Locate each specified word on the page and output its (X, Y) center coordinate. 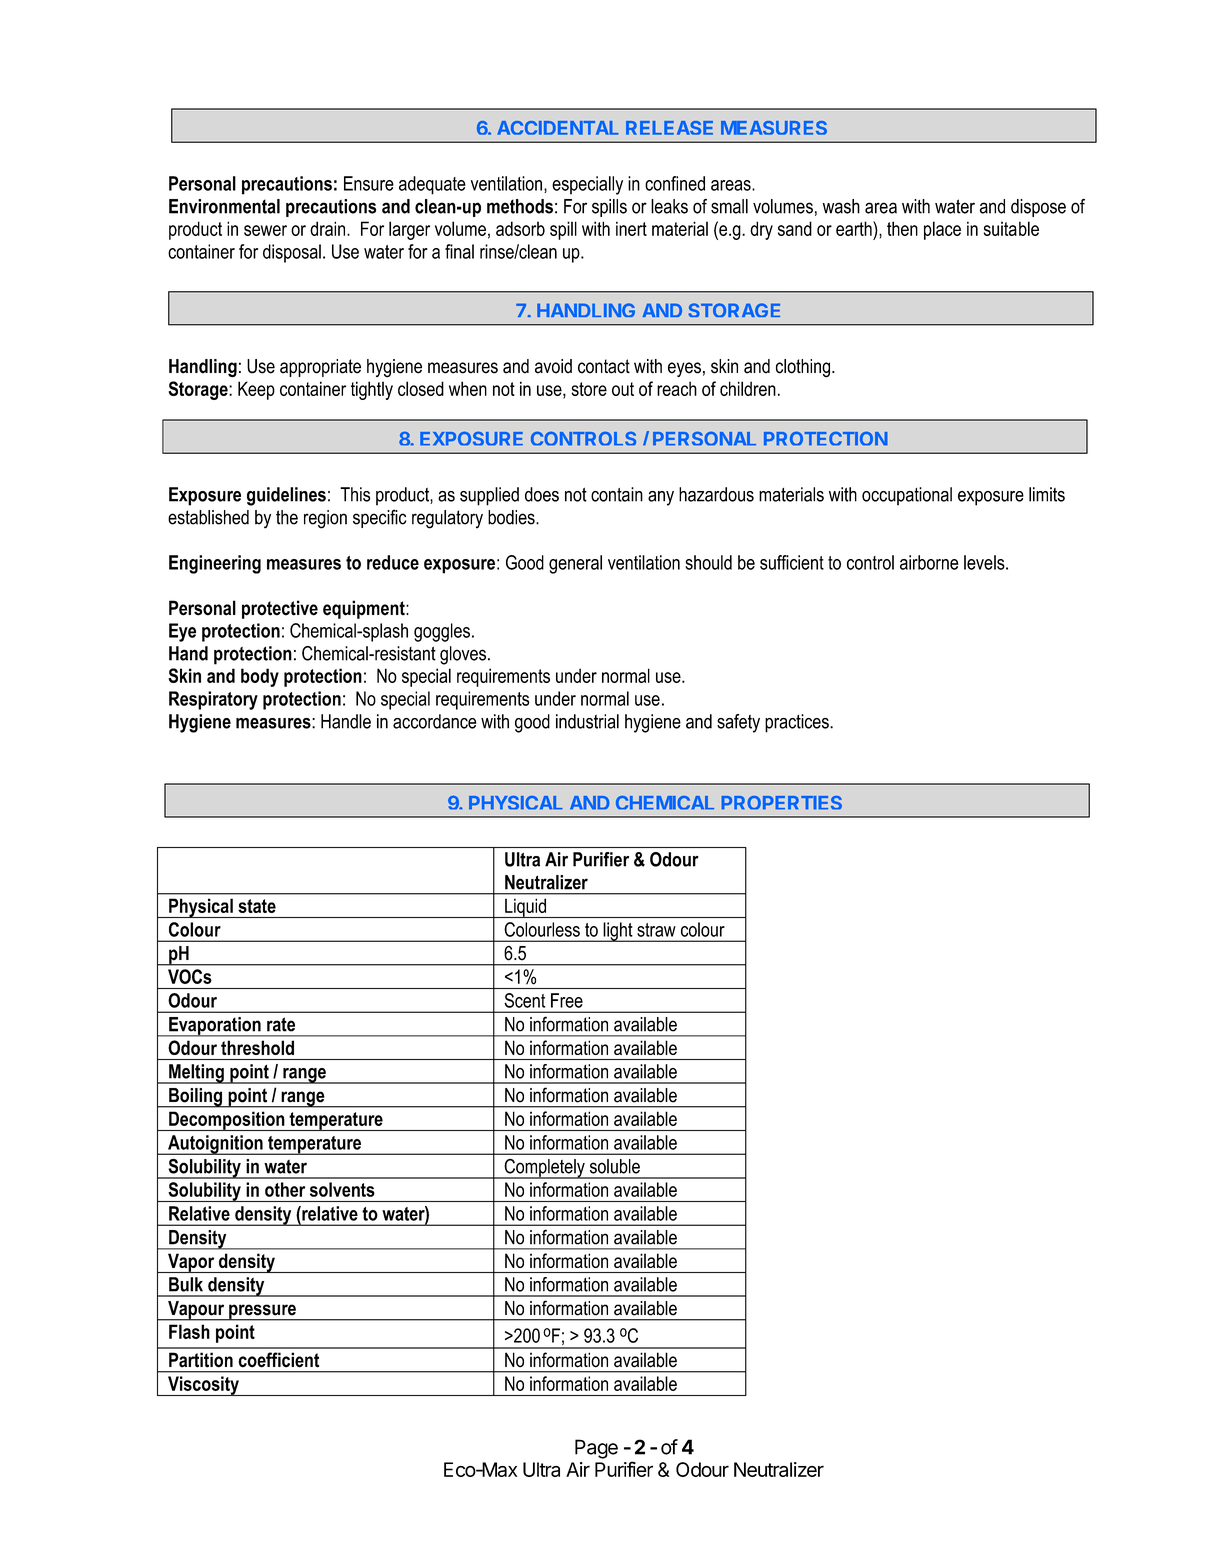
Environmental (224, 206)
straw (656, 930)
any (661, 498)
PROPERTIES (781, 803)
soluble (615, 1166)
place (942, 230)
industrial (587, 721)
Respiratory (213, 700)
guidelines (286, 496)
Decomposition (227, 1121)
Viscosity (203, 1386)
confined (675, 183)
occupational (907, 496)
